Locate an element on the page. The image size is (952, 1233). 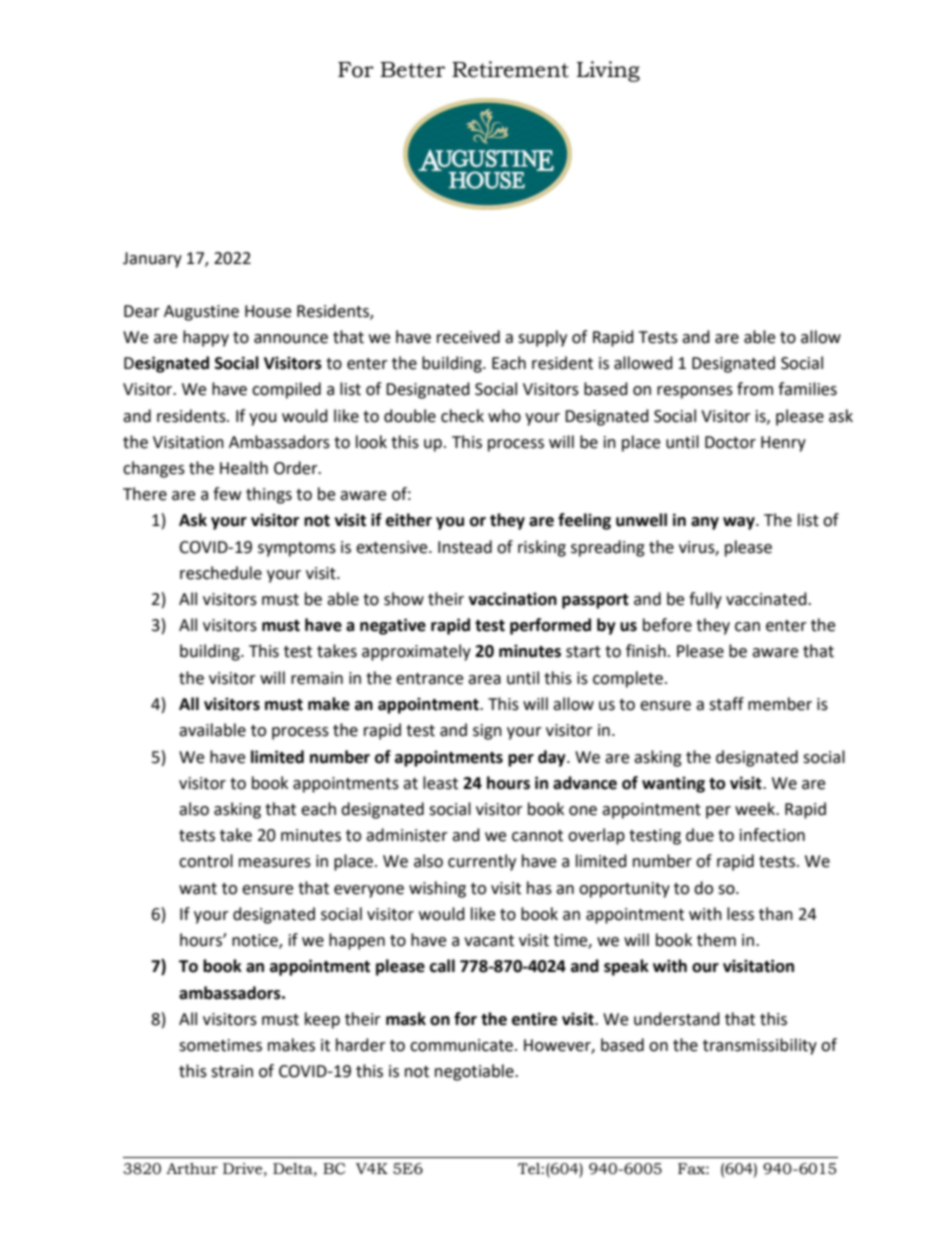
Living is located at coordinates (608, 71).
